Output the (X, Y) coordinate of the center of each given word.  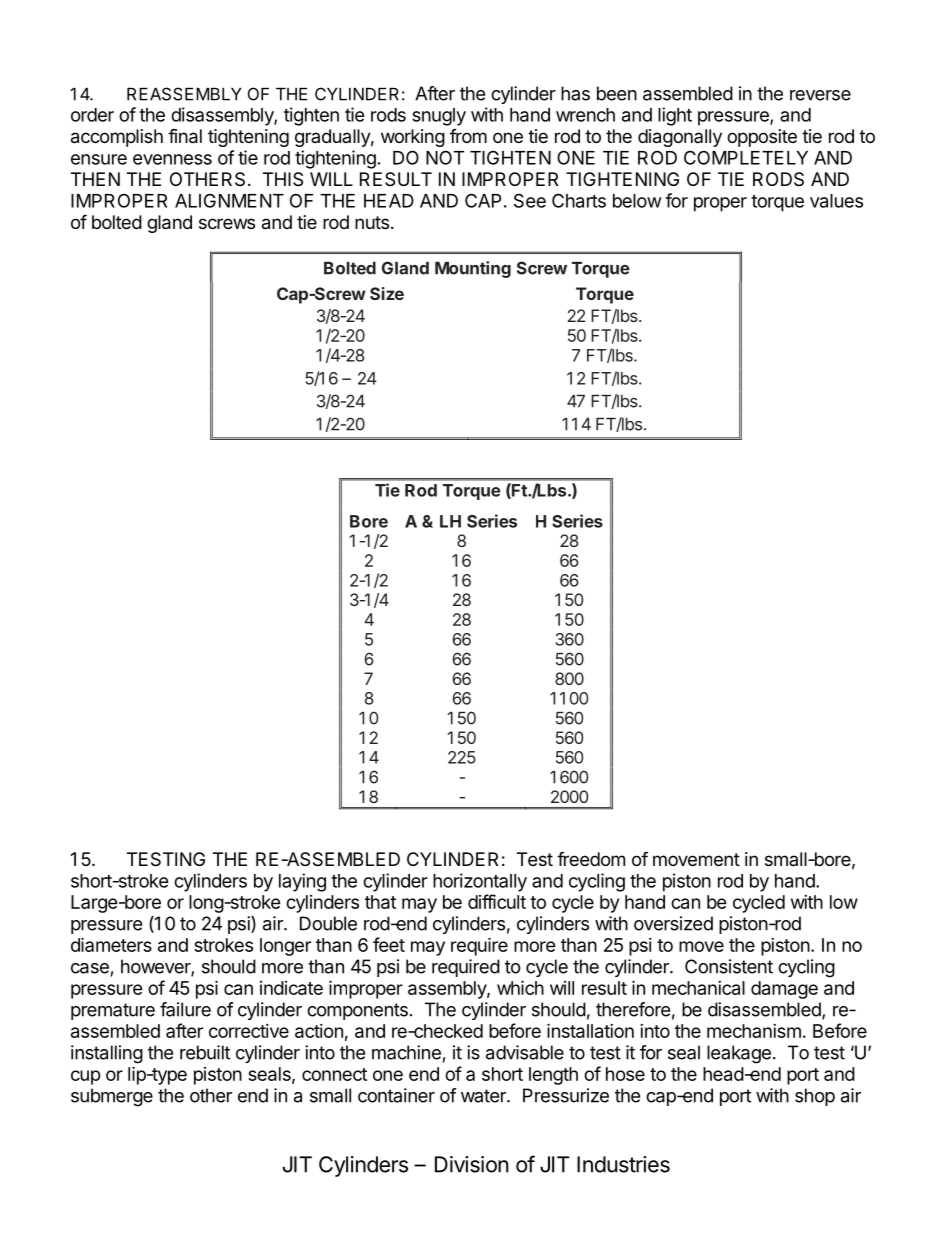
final (185, 136)
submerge (112, 1097)
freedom (591, 858)
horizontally (480, 882)
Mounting (473, 269)
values (836, 201)
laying (302, 882)
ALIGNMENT (229, 200)
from (468, 136)
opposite (762, 138)
